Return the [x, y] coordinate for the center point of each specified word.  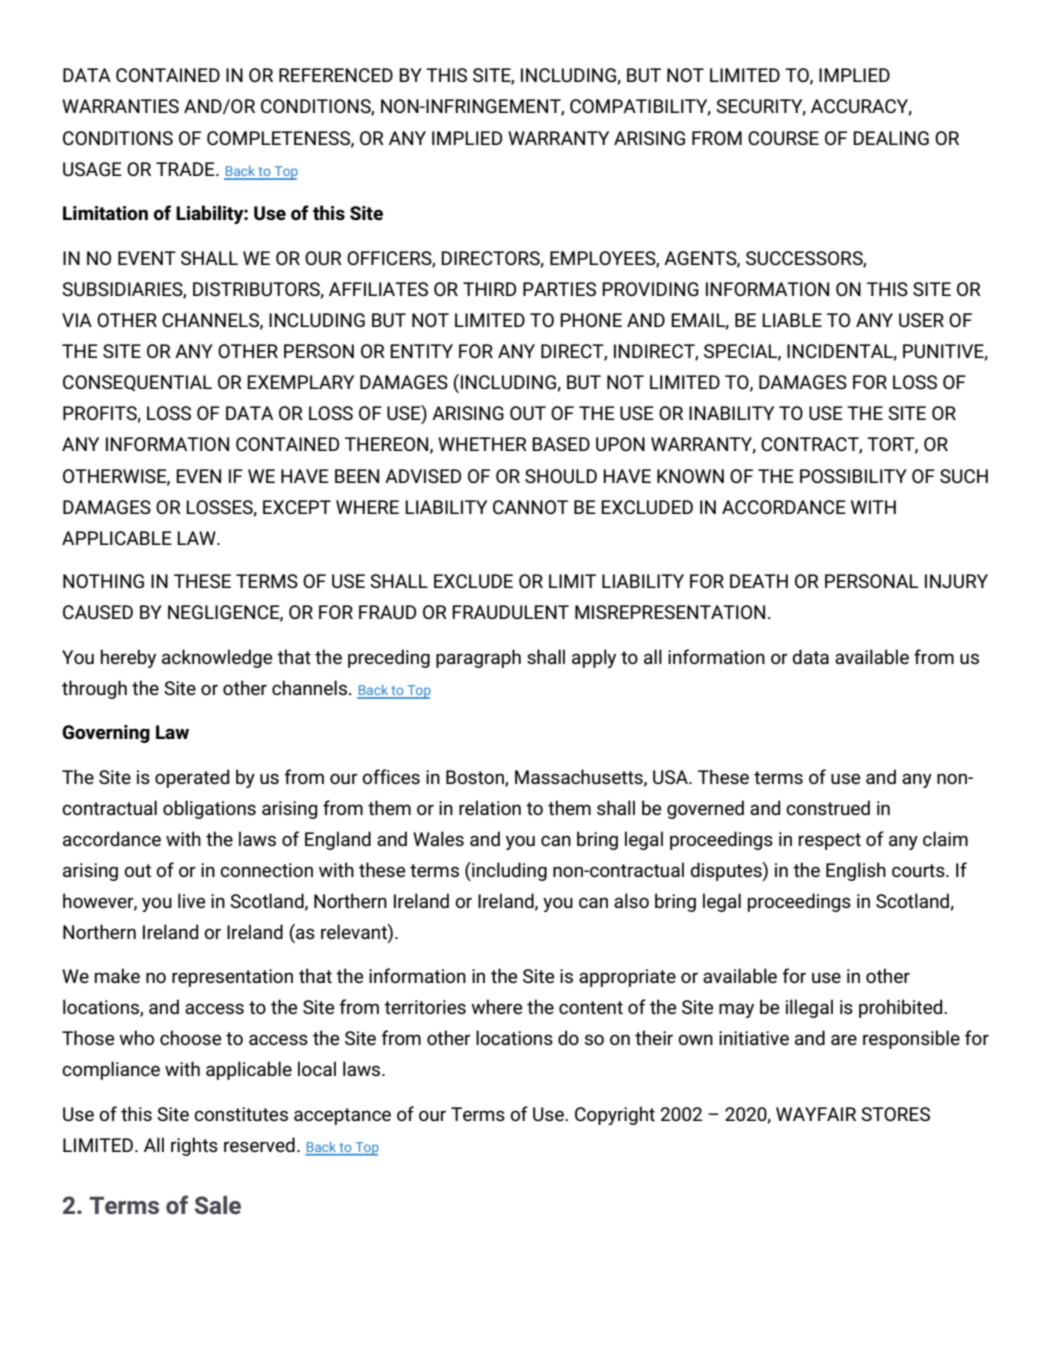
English [856, 871]
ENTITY [421, 351]
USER [921, 320]
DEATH [759, 581]
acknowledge [217, 658]
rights [194, 1146]
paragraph [478, 658]
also [631, 900]
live [191, 900]
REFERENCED [336, 75]
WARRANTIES [120, 106]
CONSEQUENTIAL [137, 383]
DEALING [891, 138]
